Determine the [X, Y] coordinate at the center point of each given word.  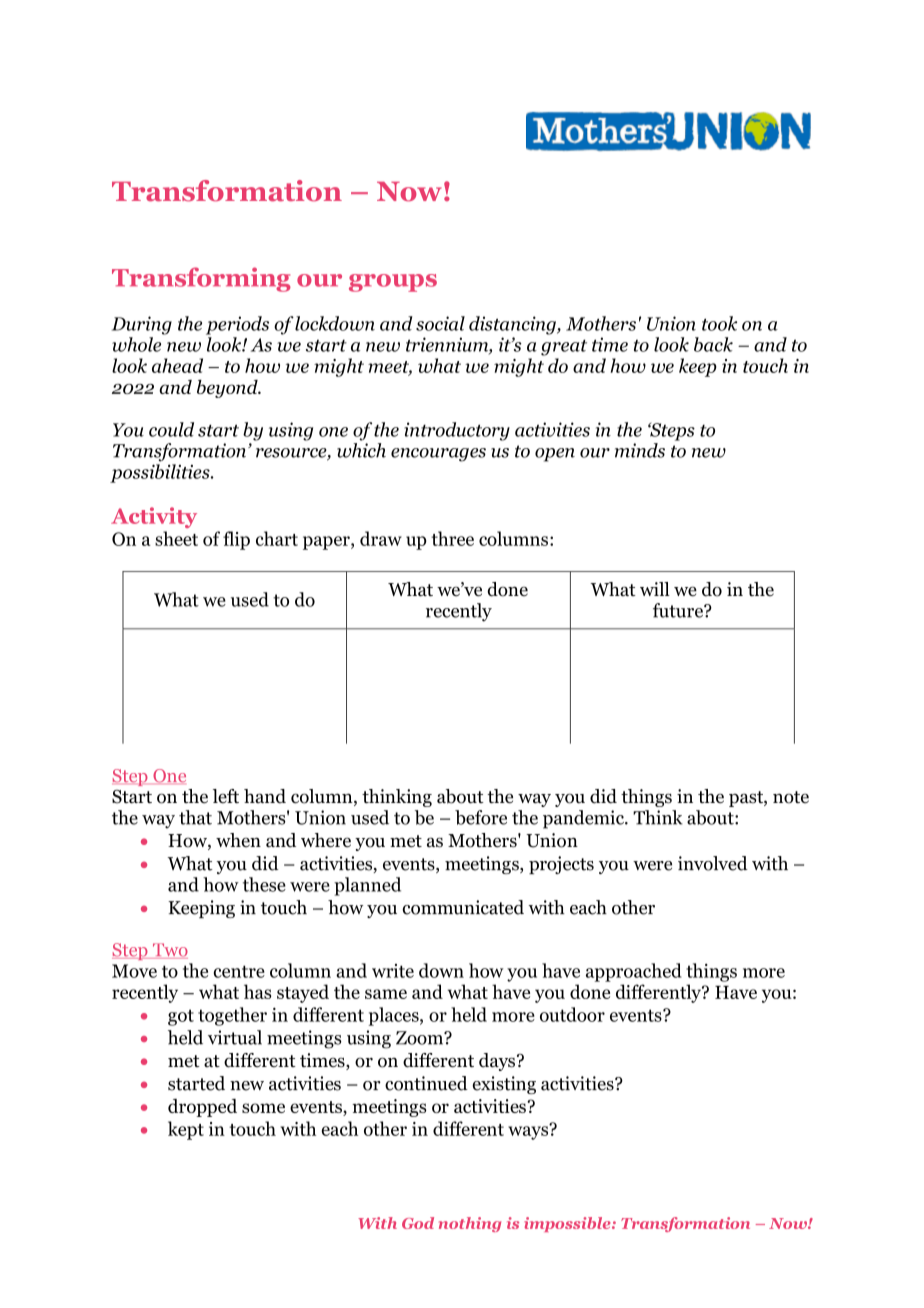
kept [186, 1130]
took [719, 323]
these [264, 884]
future [679, 610]
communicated [463, 907]
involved [713, 863]
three [452, 538]
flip [236, 540]
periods [237, 325]
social [440, 323]
